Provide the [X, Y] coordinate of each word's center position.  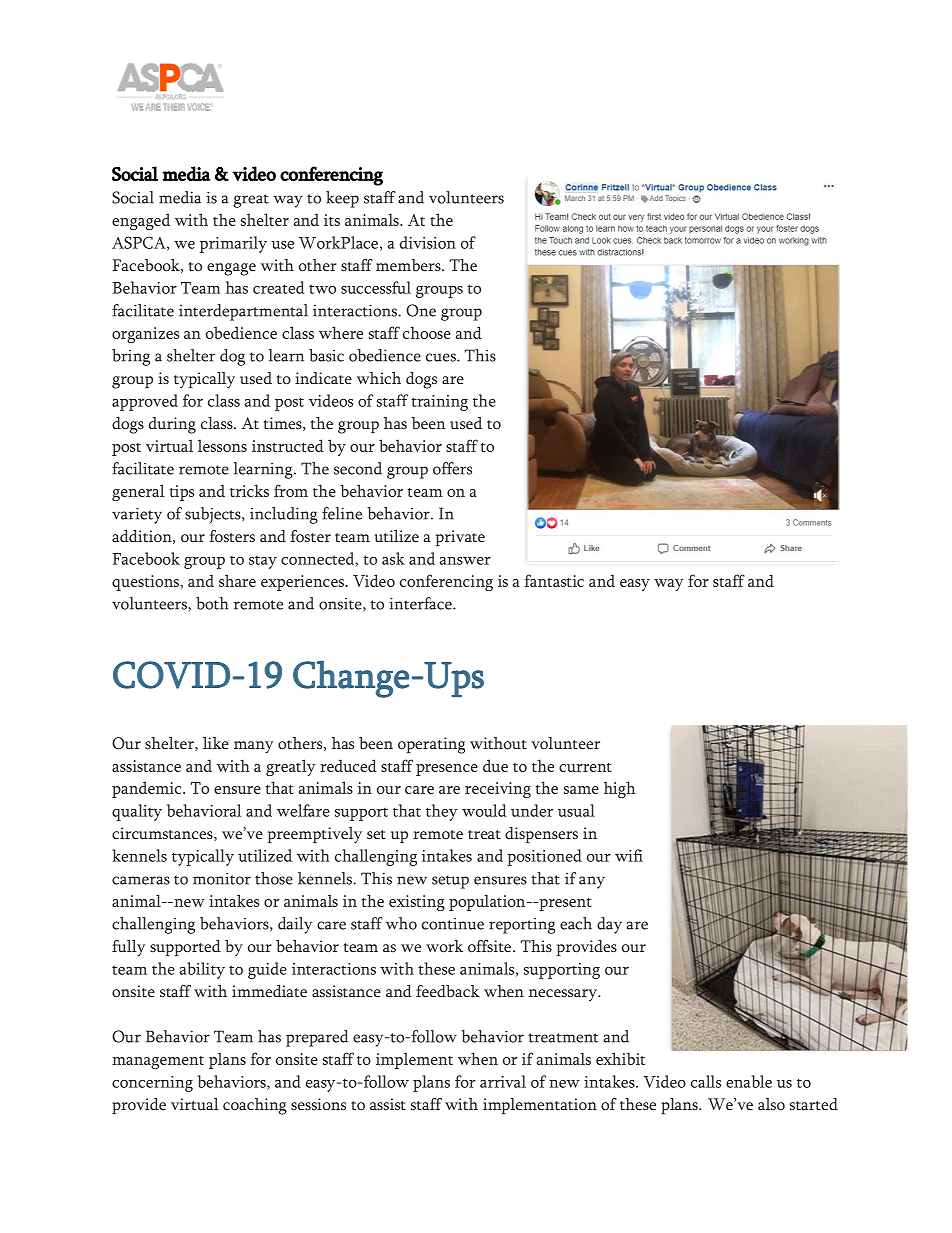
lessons [222, 445]
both [212, 603]
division [428, 242]
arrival [503, 1081]
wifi [629, 855]
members [409, 265]
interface [421, 603]
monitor [222, 879]
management [158, 1062]
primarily [233, 244]
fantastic [554, 580]
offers [452, 468]
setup [450, 882]
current [585, 767]
